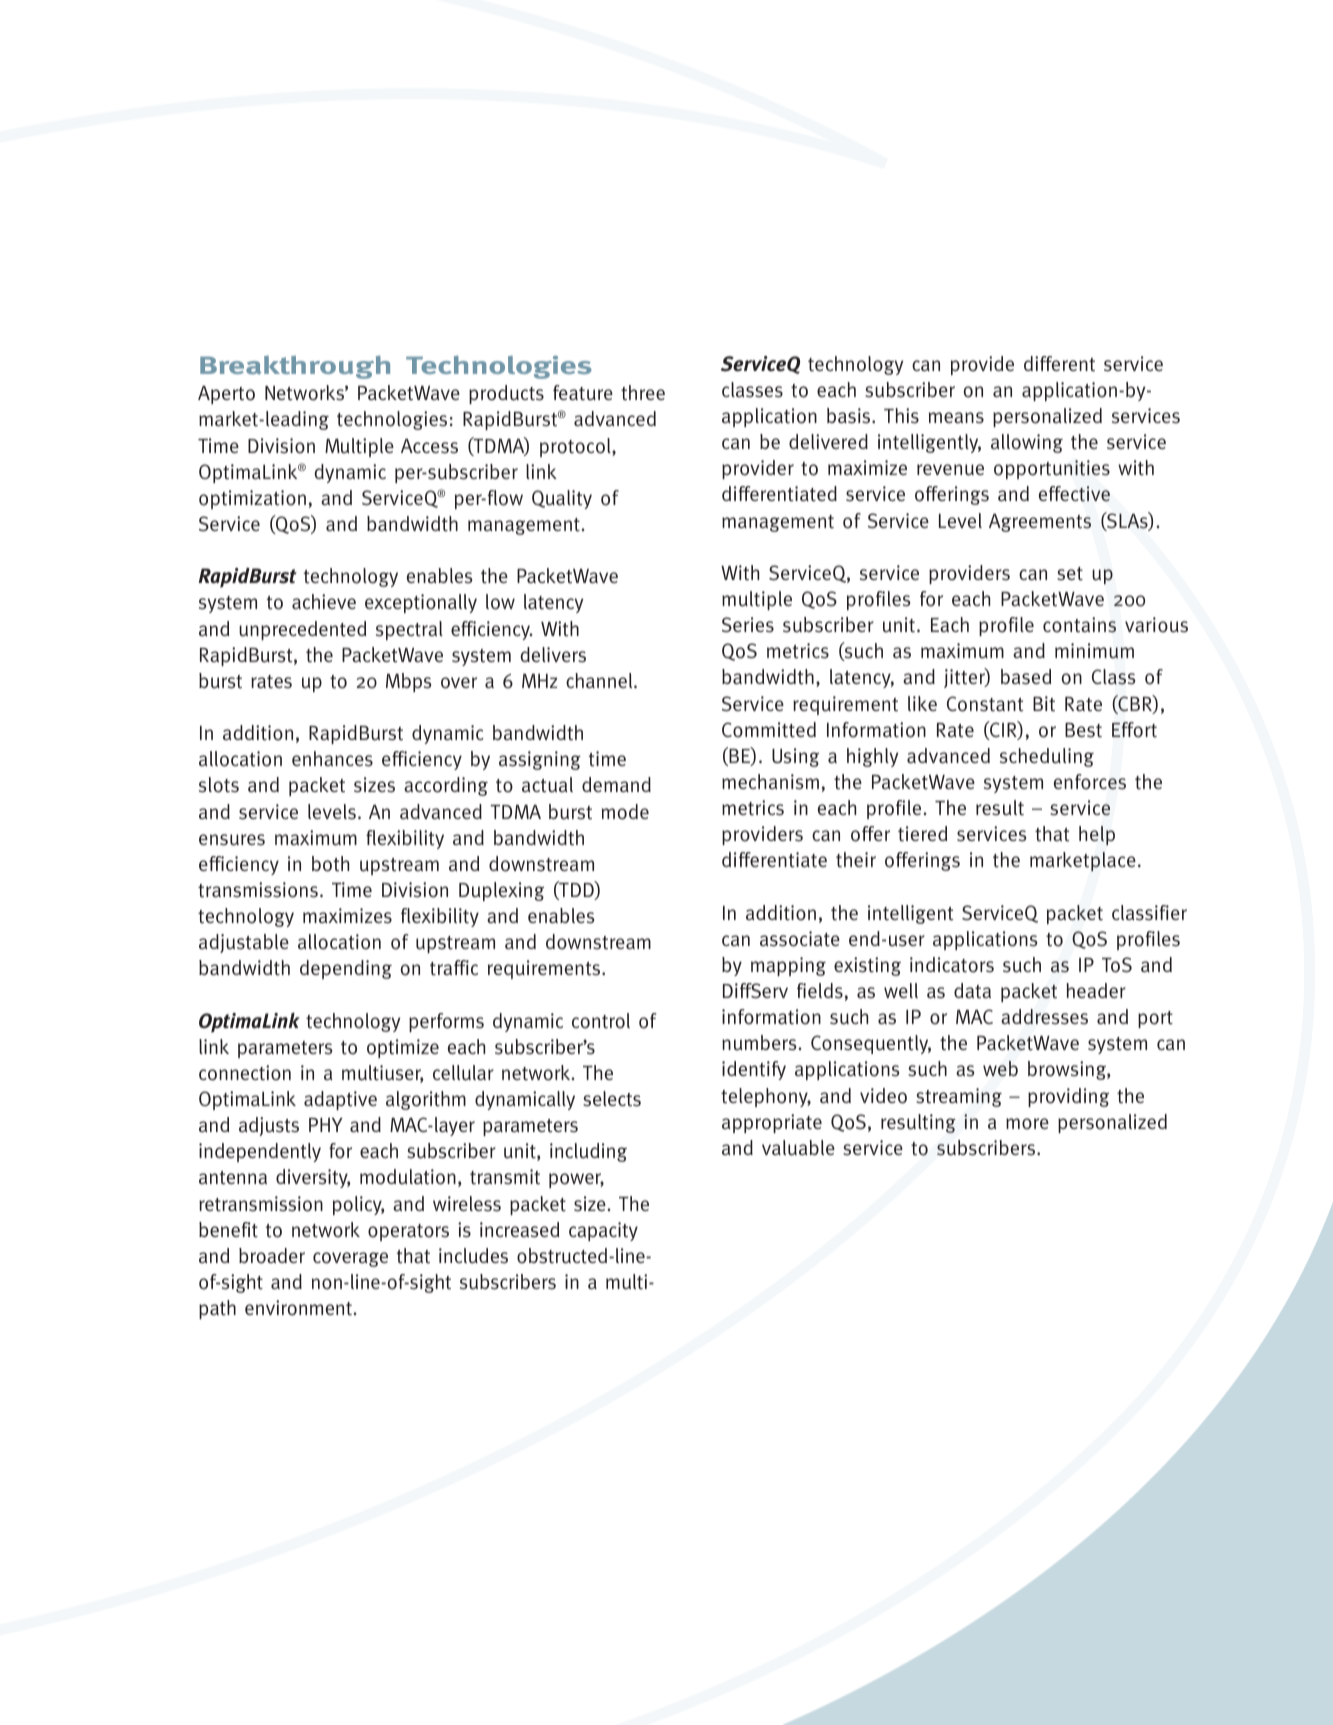 The height and width of the page is (1725, 1333). I want to click on Mbps, so click(408, 682).
